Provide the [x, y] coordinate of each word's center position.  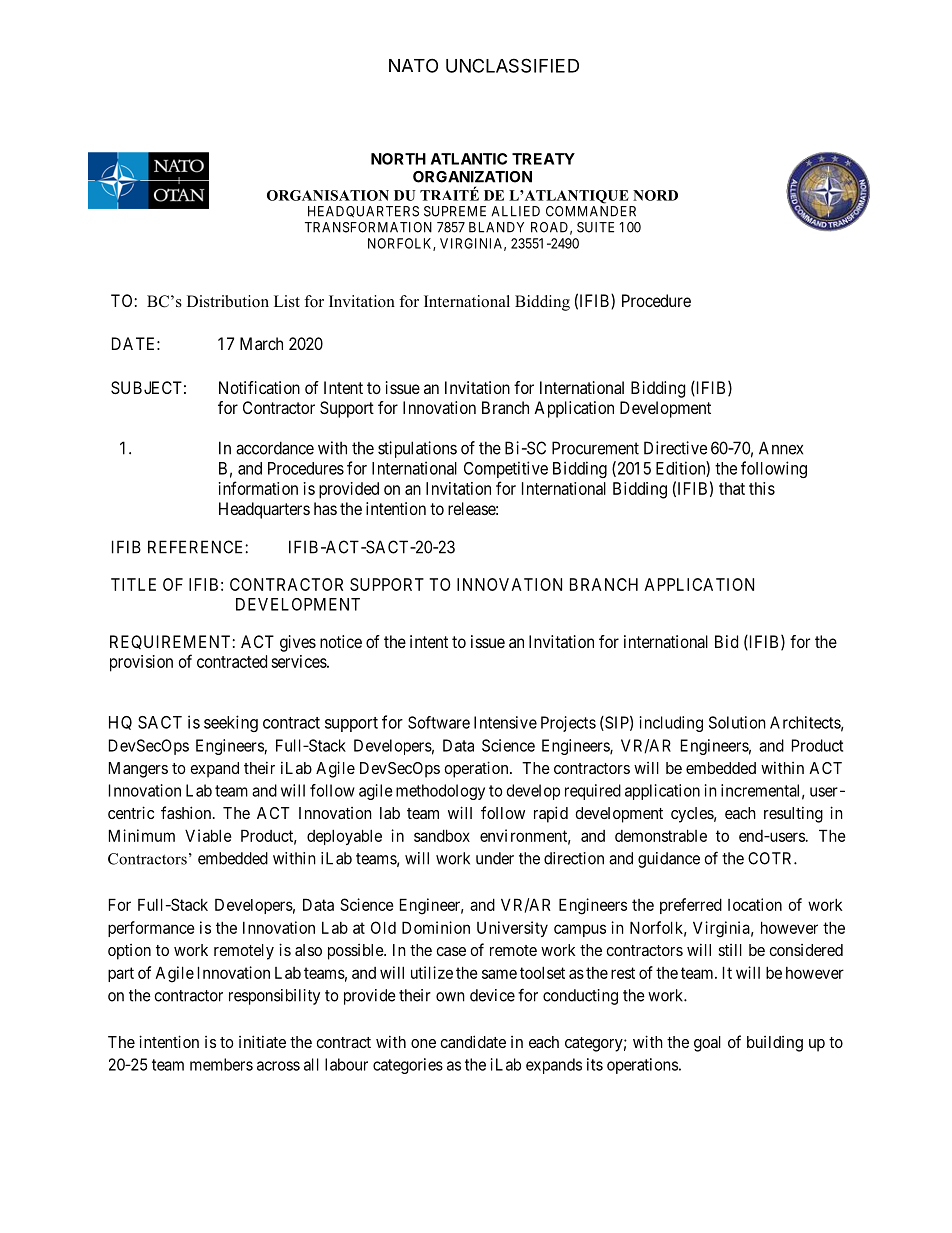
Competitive [506, 469]
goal [707, 1044]
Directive [675, 448]
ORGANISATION [328, 195]
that [732, 488]
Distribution [228, 301]
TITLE [133, 584]
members [221, 1064]
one [423, 1043]
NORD [655, 195]
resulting [793, 814]
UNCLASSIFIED [512, 65]
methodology [440, 792]
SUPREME [455, 211]
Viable [208, 835]
